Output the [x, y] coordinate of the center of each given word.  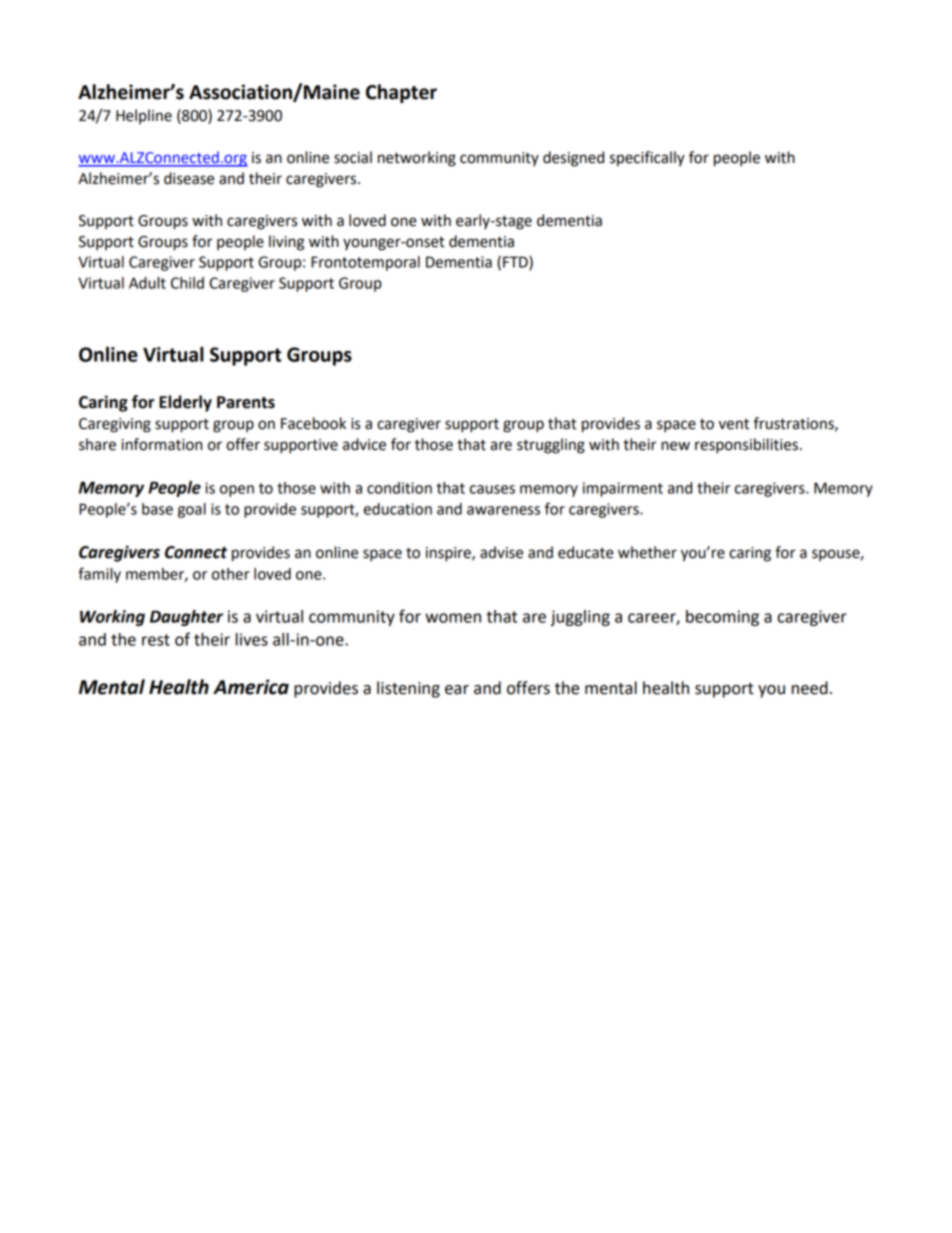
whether [647, 552]
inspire [449, 554]
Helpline [144, 116]
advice [364, 444]
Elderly [185, 403]
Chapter [401, 93]
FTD [516, 263]
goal [192, 510]
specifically [647, 159]
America [251, 687]
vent [734, 424]
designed [573, 159]
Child [187, 283]
